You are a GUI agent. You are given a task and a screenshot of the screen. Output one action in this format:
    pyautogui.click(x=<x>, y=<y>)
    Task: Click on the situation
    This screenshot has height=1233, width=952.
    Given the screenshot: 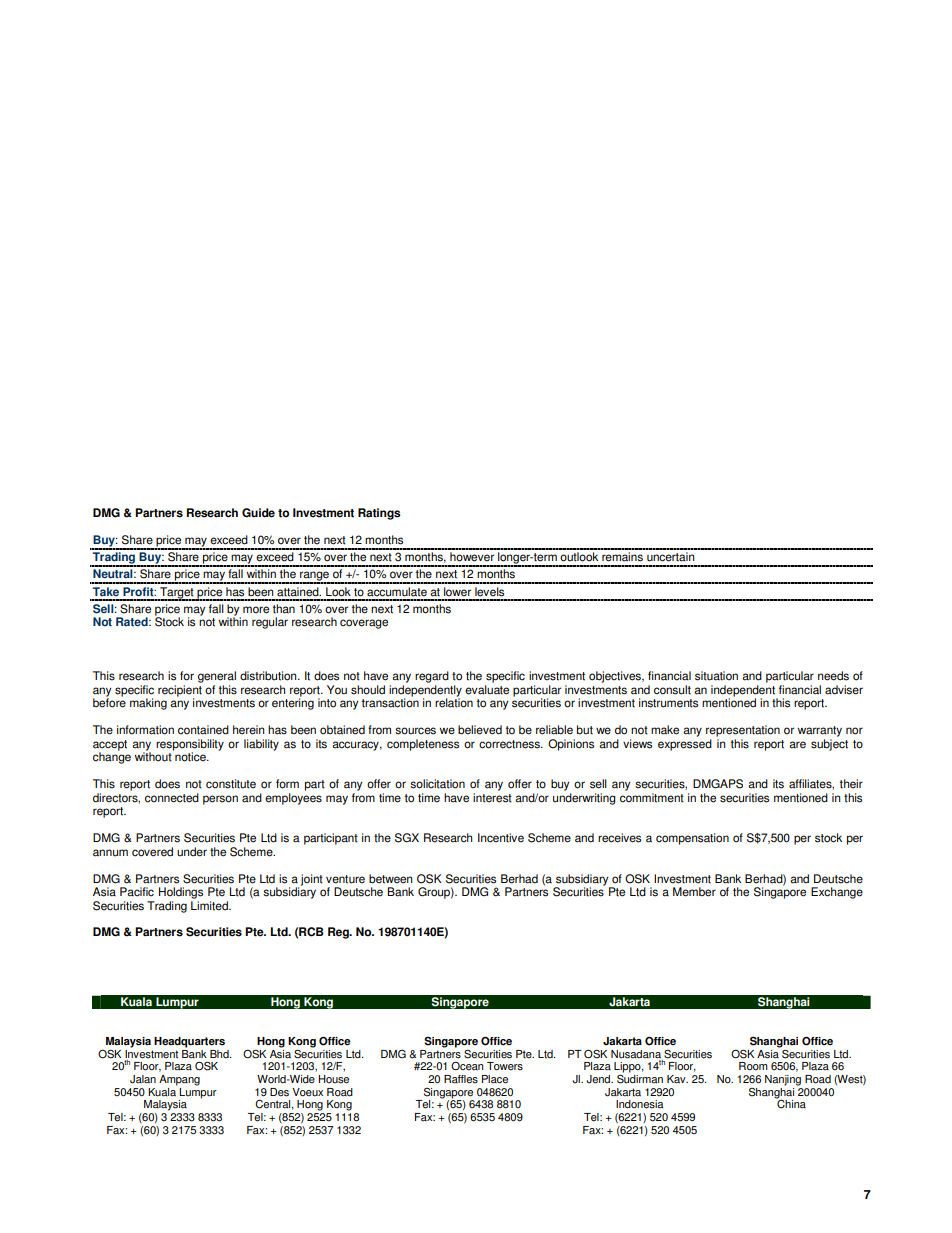 What is the action you would take?
    pyautogui.click(x=716, y=676)
